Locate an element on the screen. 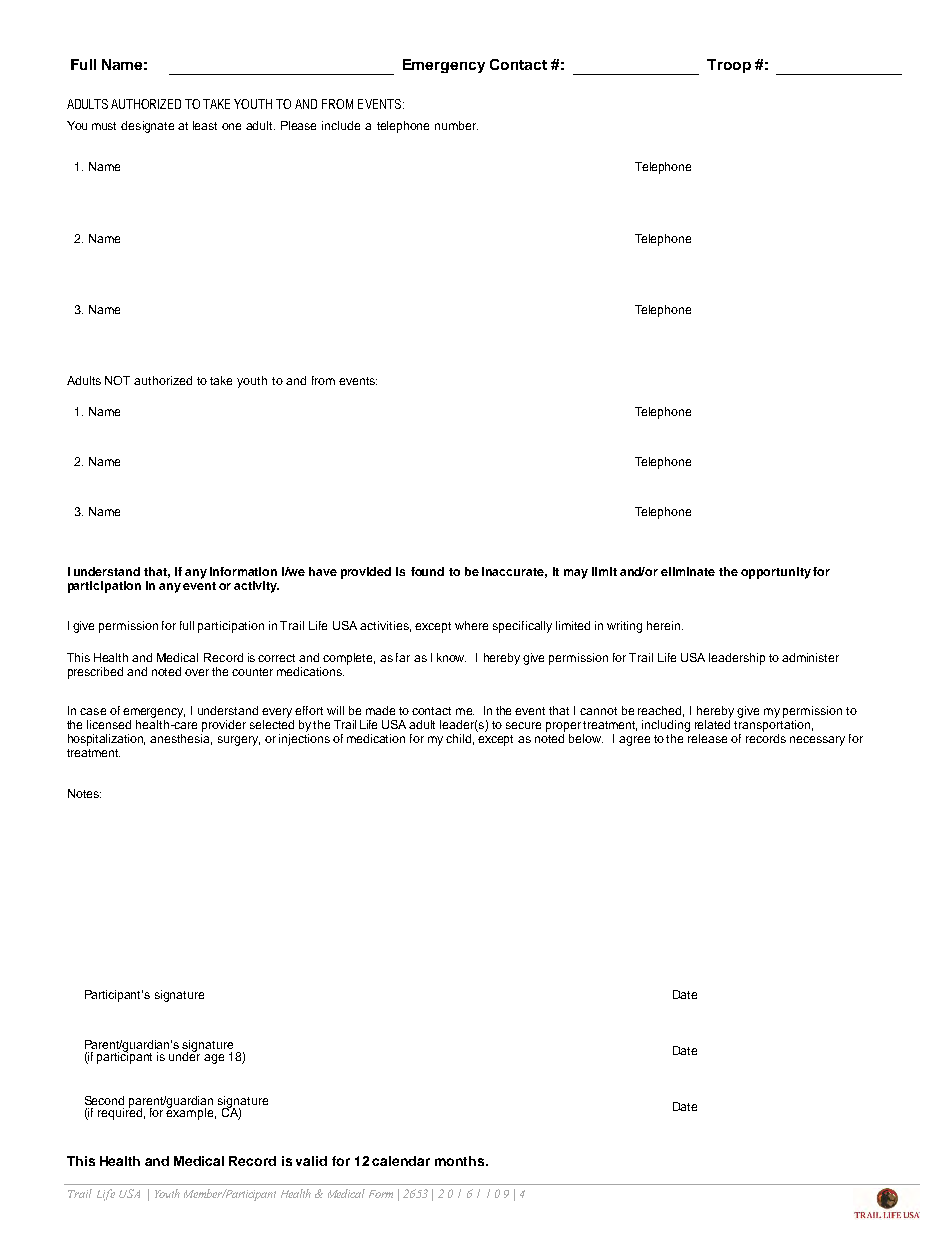 This screenshot has width=952, height=1233. number is located at coordinates (456, 125).
